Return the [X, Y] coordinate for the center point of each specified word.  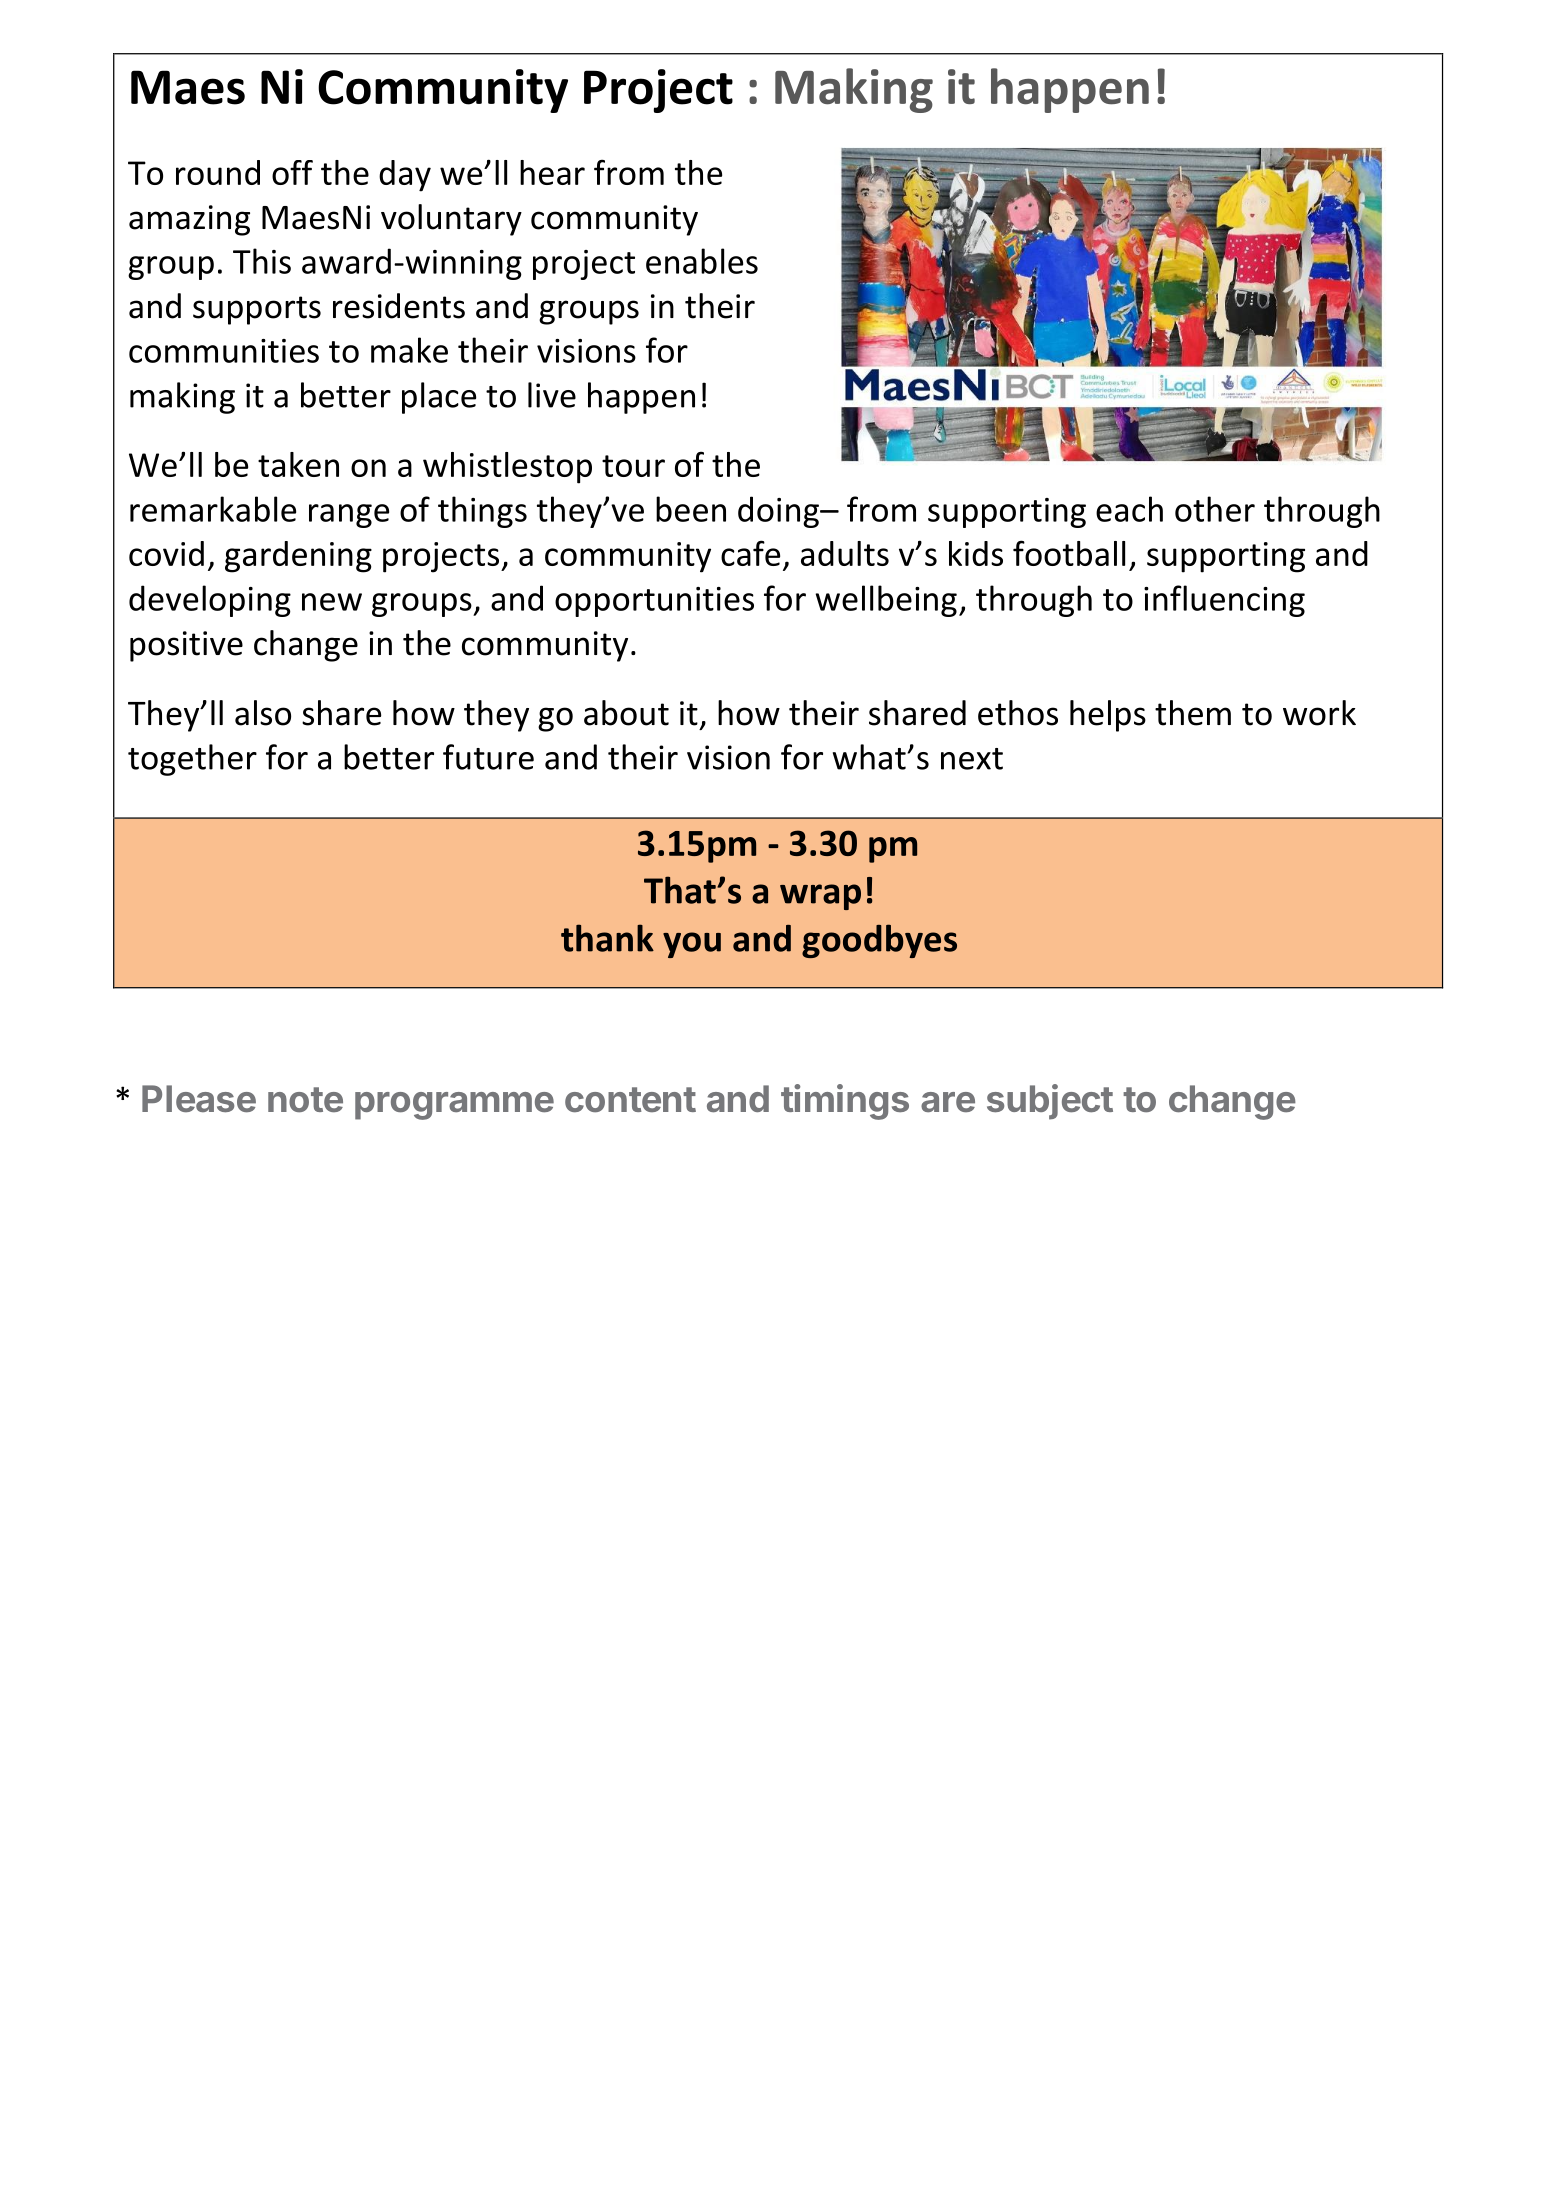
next [972, 759]
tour [633, 466]
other [1215, 509]
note [305, 1100]
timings [845, 1102]
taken [298, 464]
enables [702, 261]
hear [552, 172]
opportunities [654, 602]
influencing [1224, 601]
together [192, 760]
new [332, 602]
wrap [820, 897]
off [292, 172]
